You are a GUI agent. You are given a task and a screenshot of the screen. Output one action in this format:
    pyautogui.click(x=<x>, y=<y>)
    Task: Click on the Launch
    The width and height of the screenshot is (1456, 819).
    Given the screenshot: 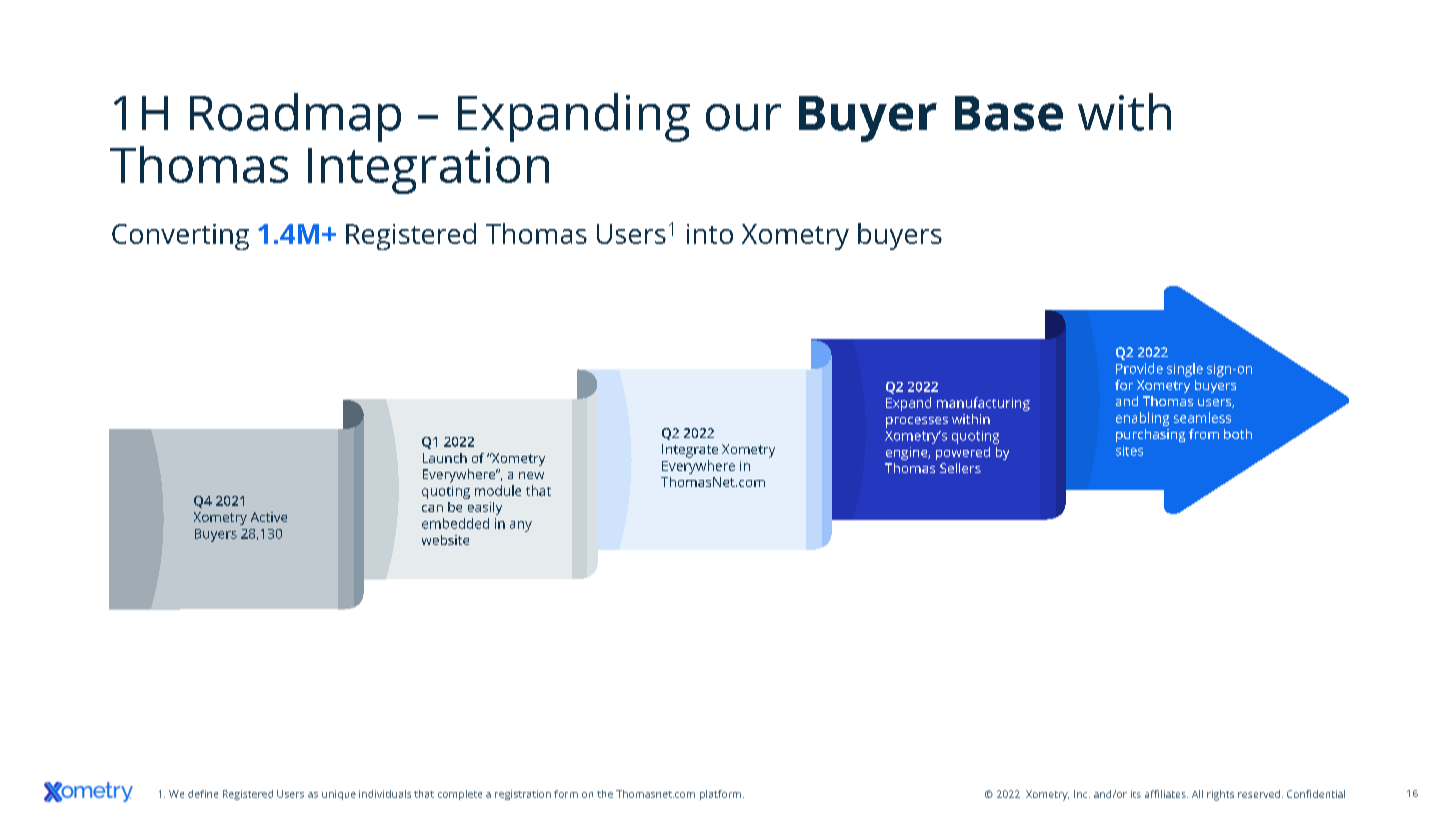 What is the action you would take?
    pyautogui.click(x=445, y=458)
